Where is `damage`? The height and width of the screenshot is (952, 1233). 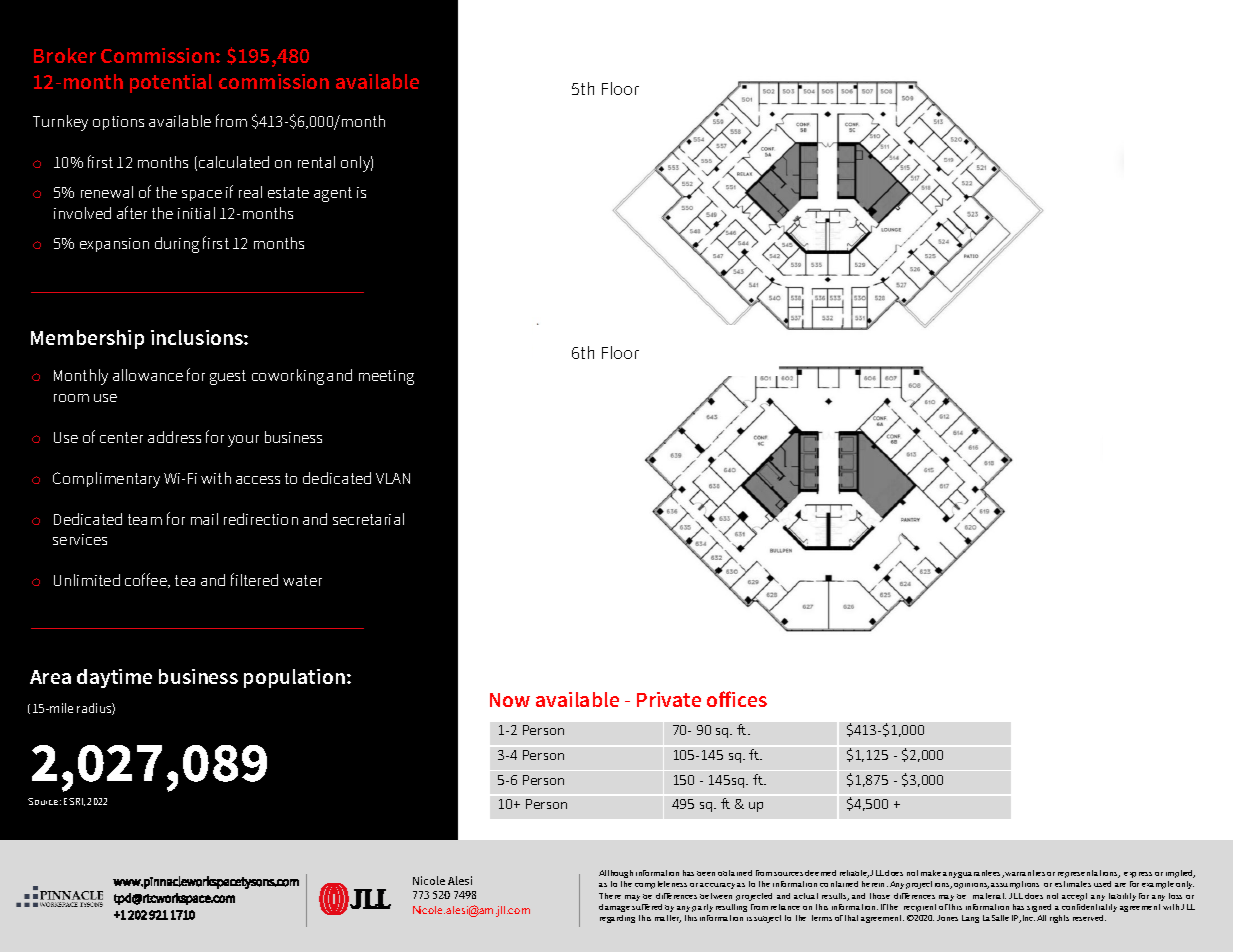
damage is located at coordinates (614, 908).
